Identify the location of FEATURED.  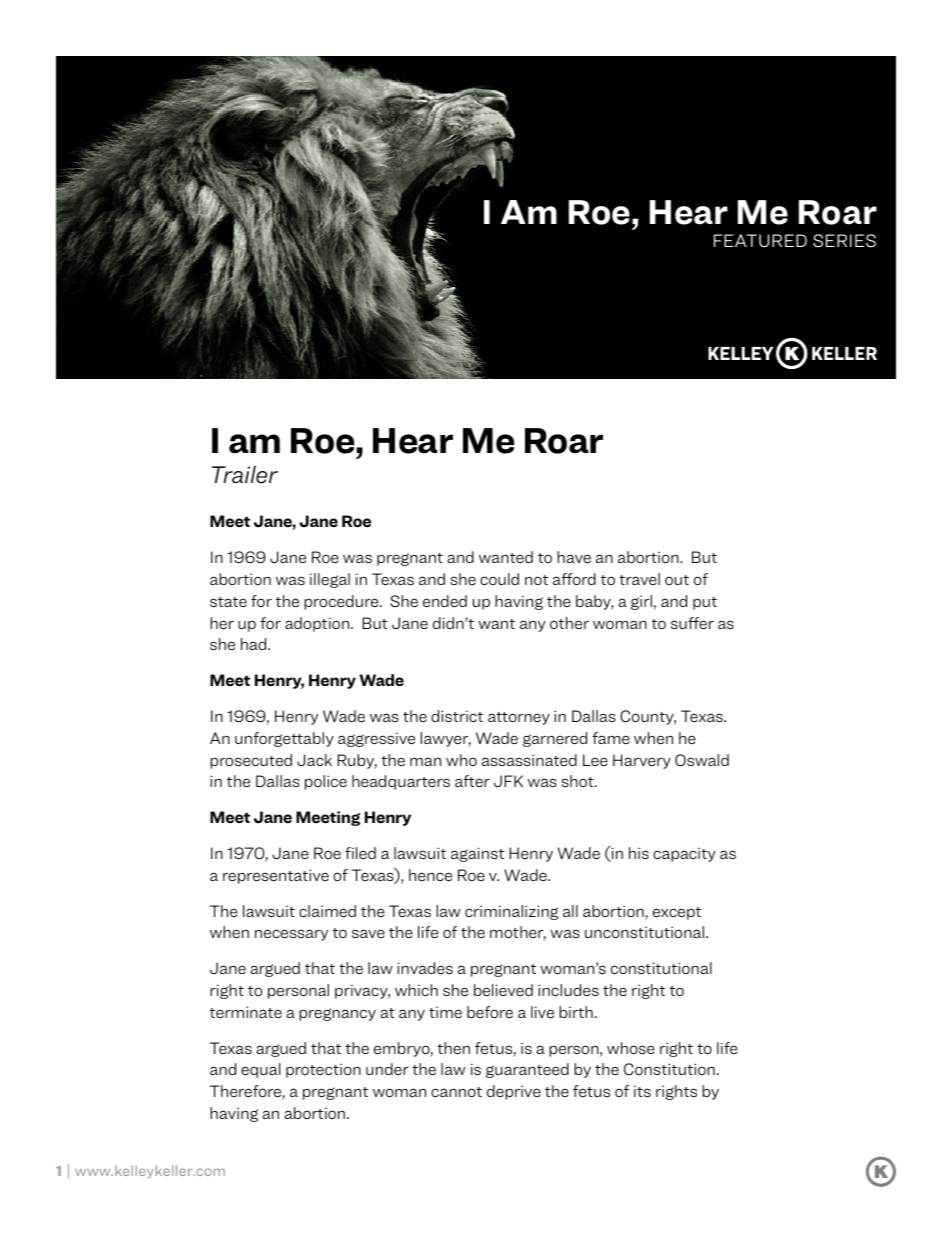
(760, 241).
